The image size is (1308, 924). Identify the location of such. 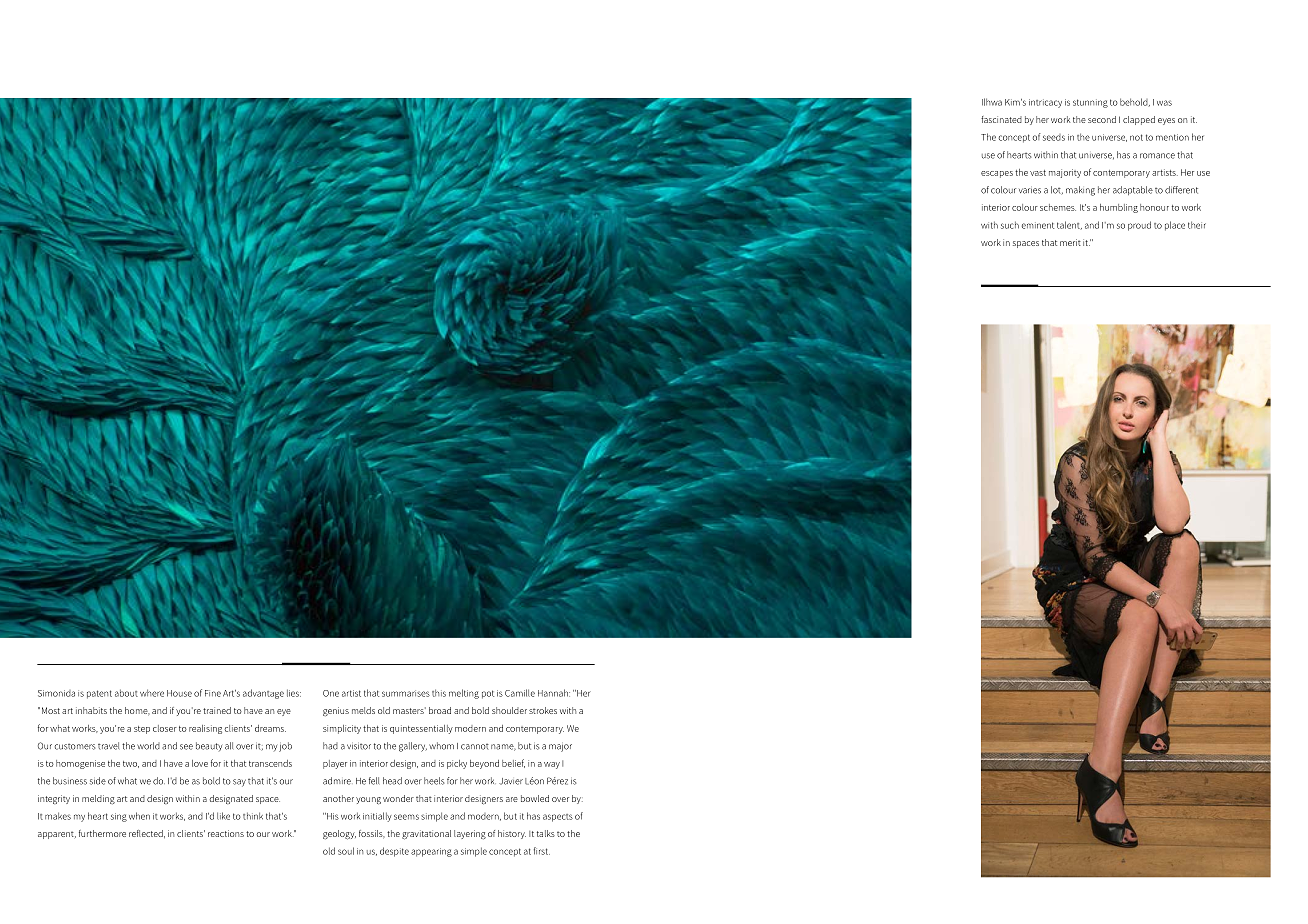
(1010, 225).
